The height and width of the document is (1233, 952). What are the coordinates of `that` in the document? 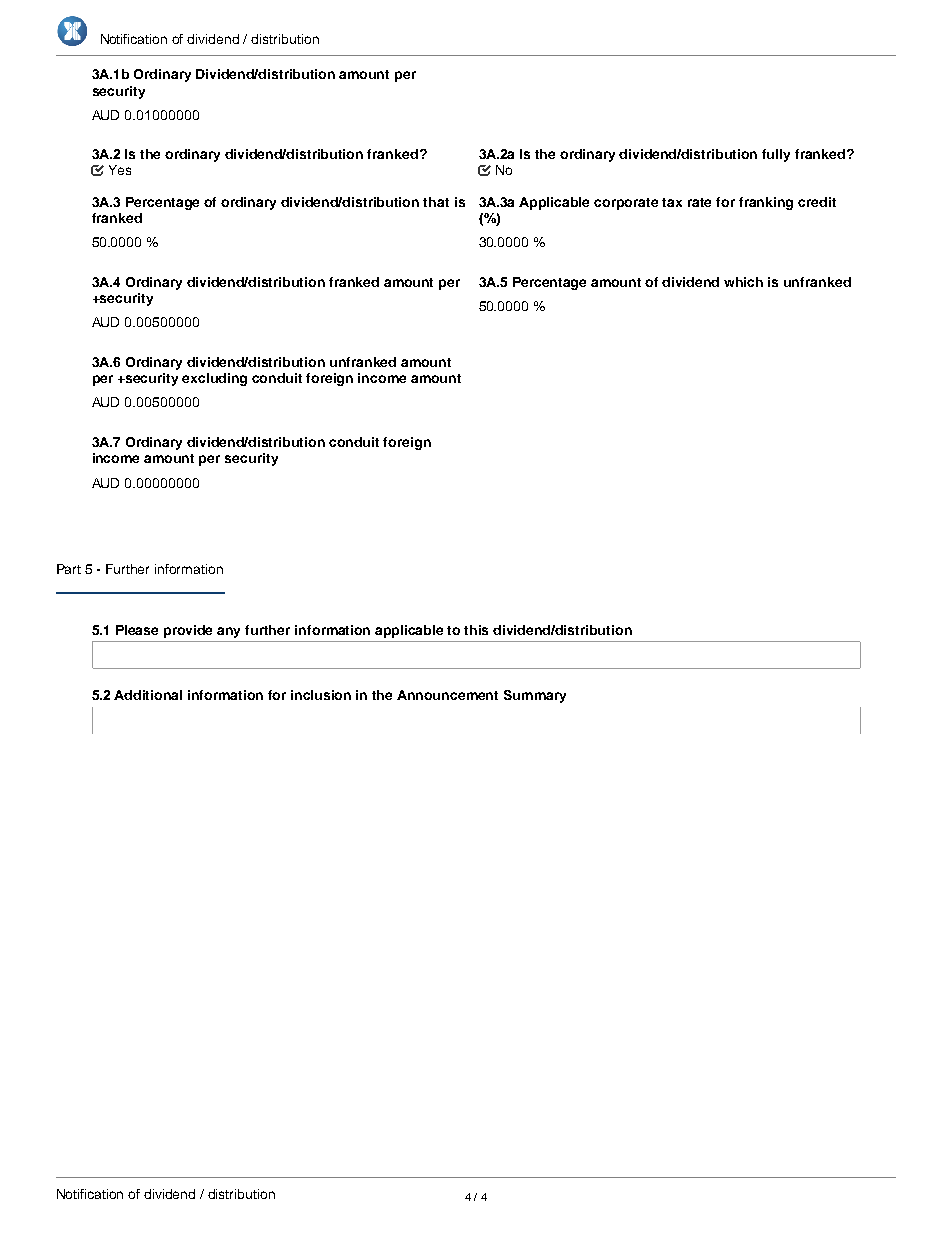 It's located at (436, 202).
